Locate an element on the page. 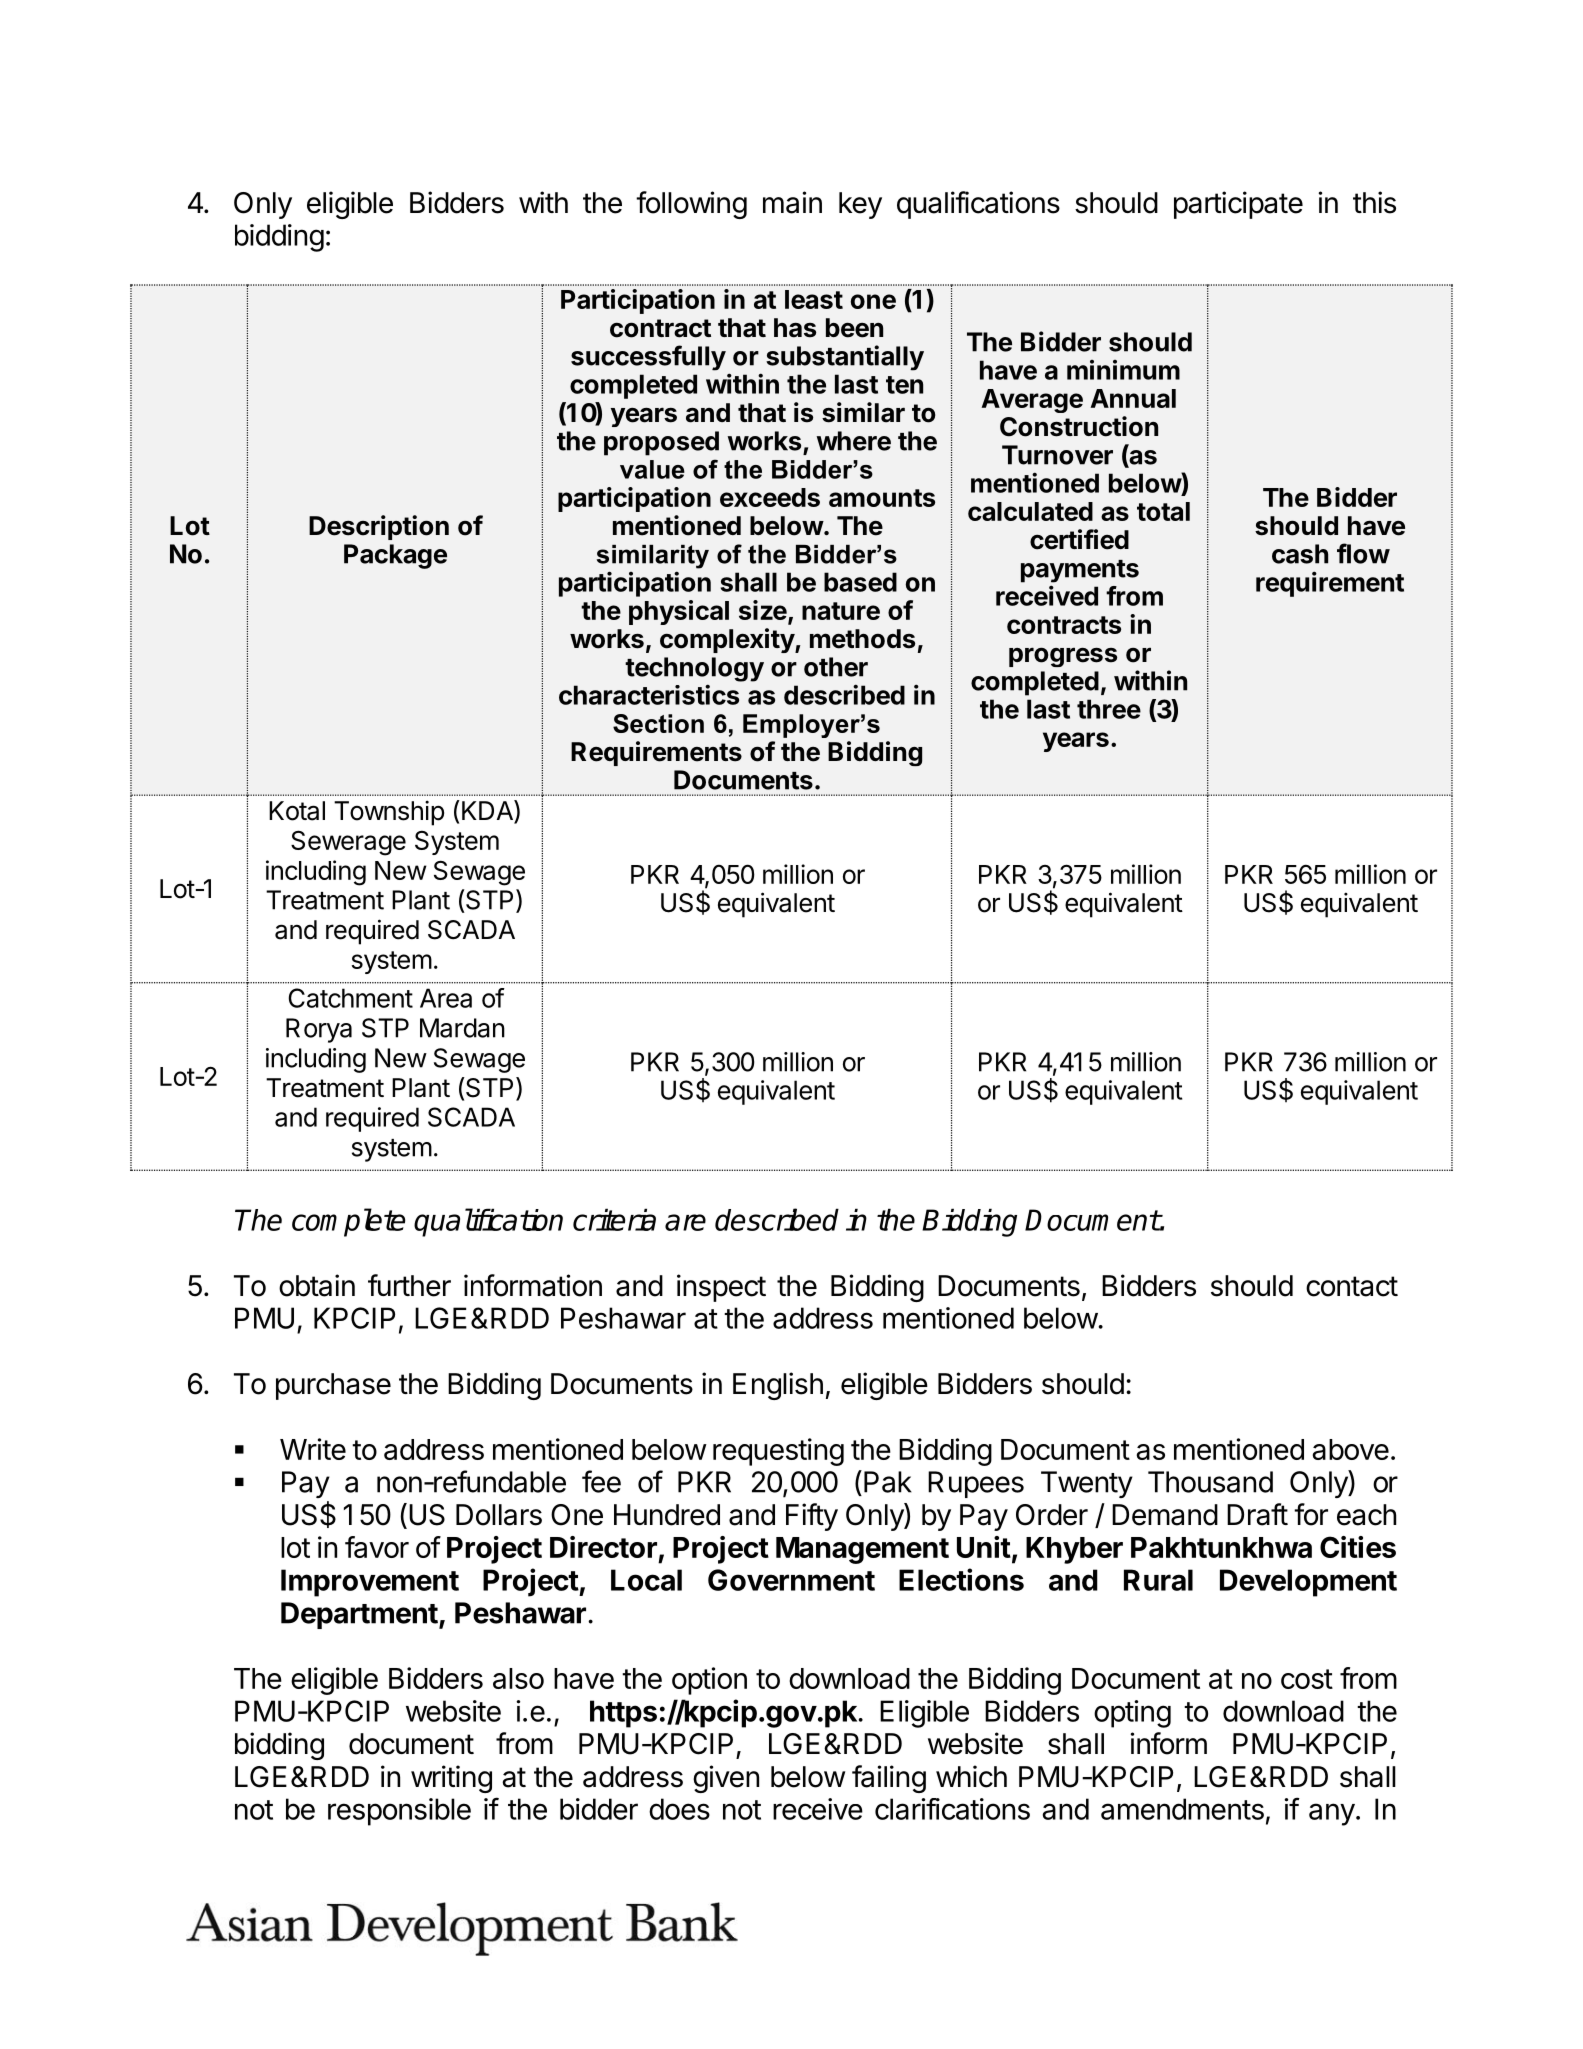 The width and height of the document is (1583, 2049). failing is located at coordinates (889, 1779).
